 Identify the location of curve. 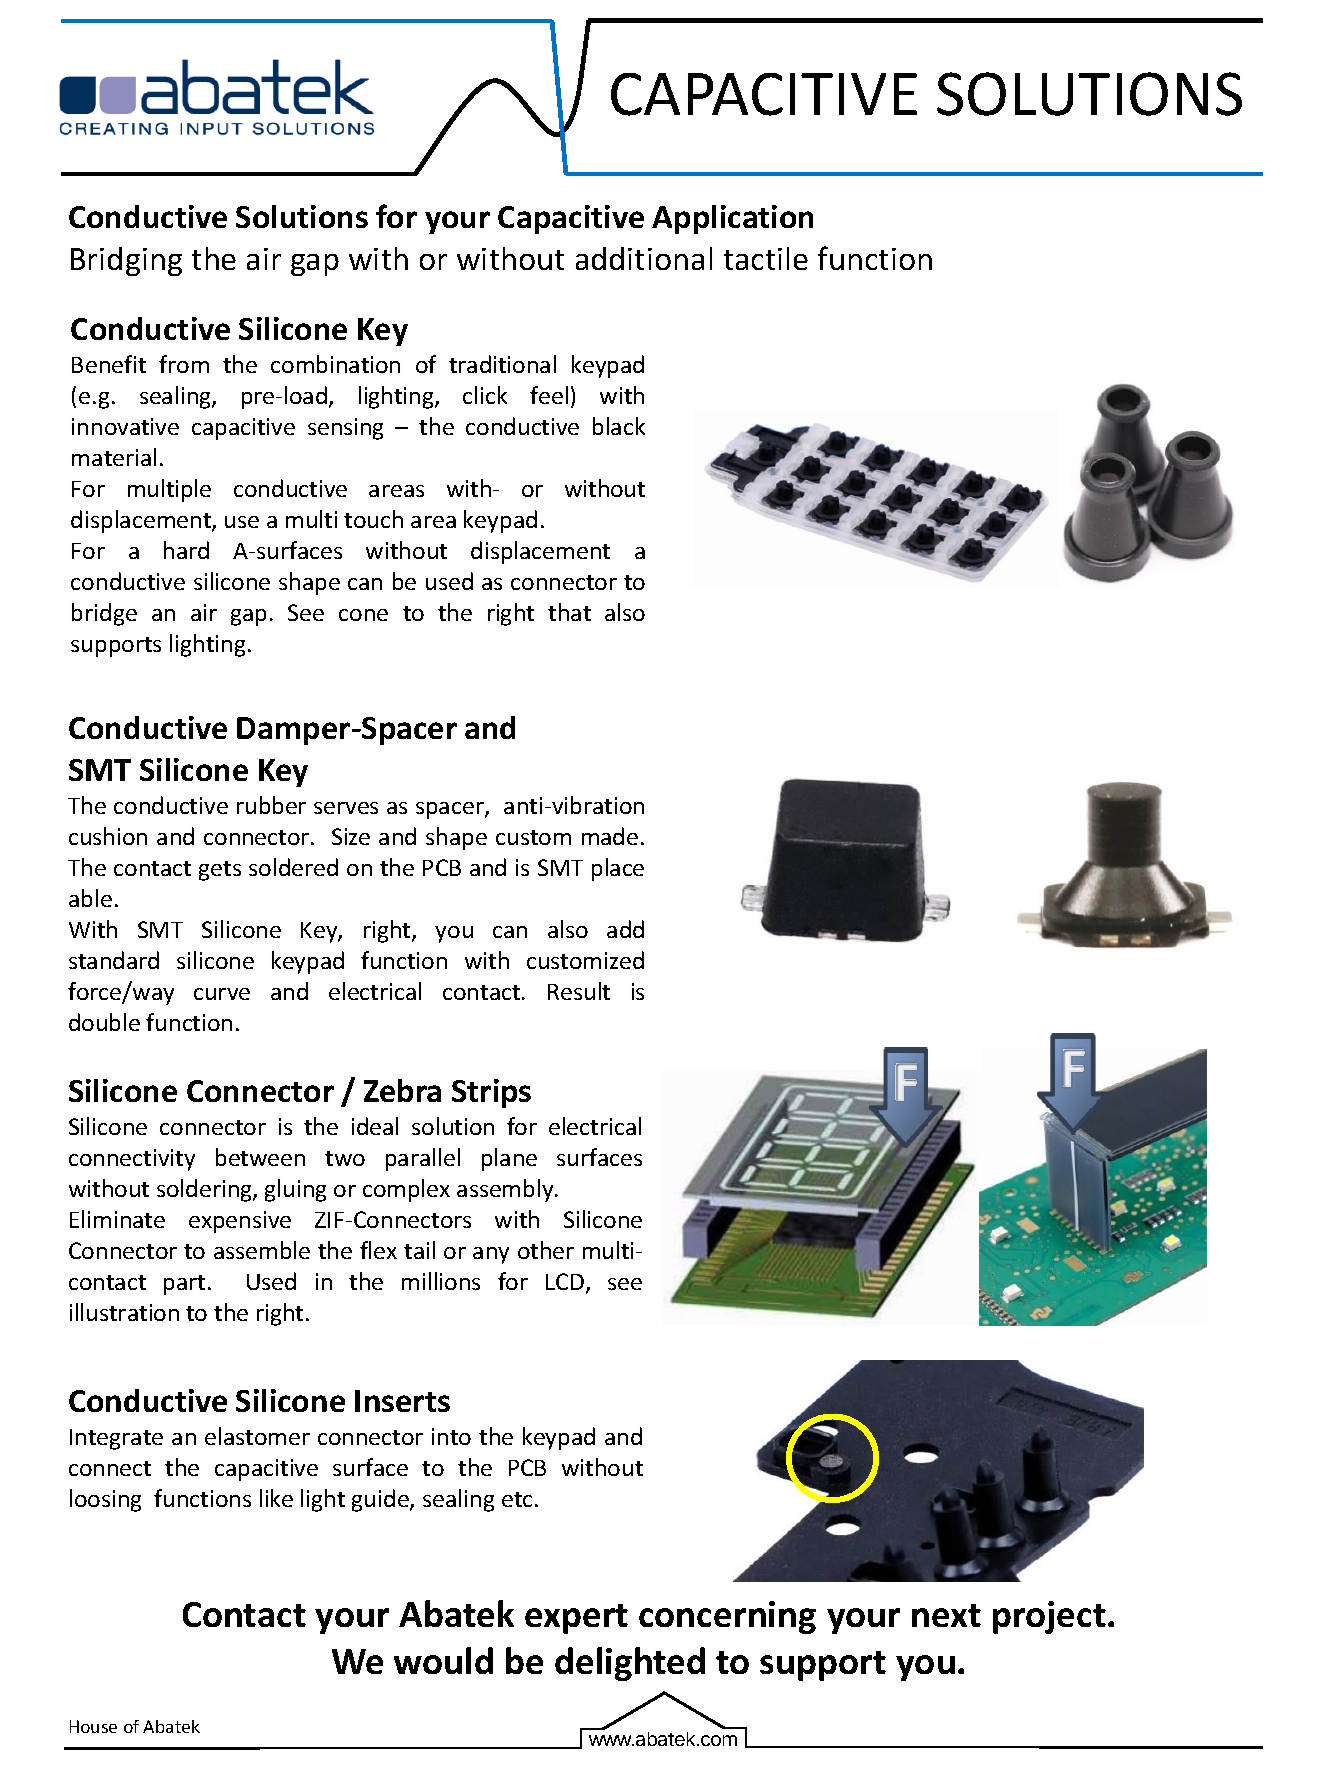
(222, 994).
